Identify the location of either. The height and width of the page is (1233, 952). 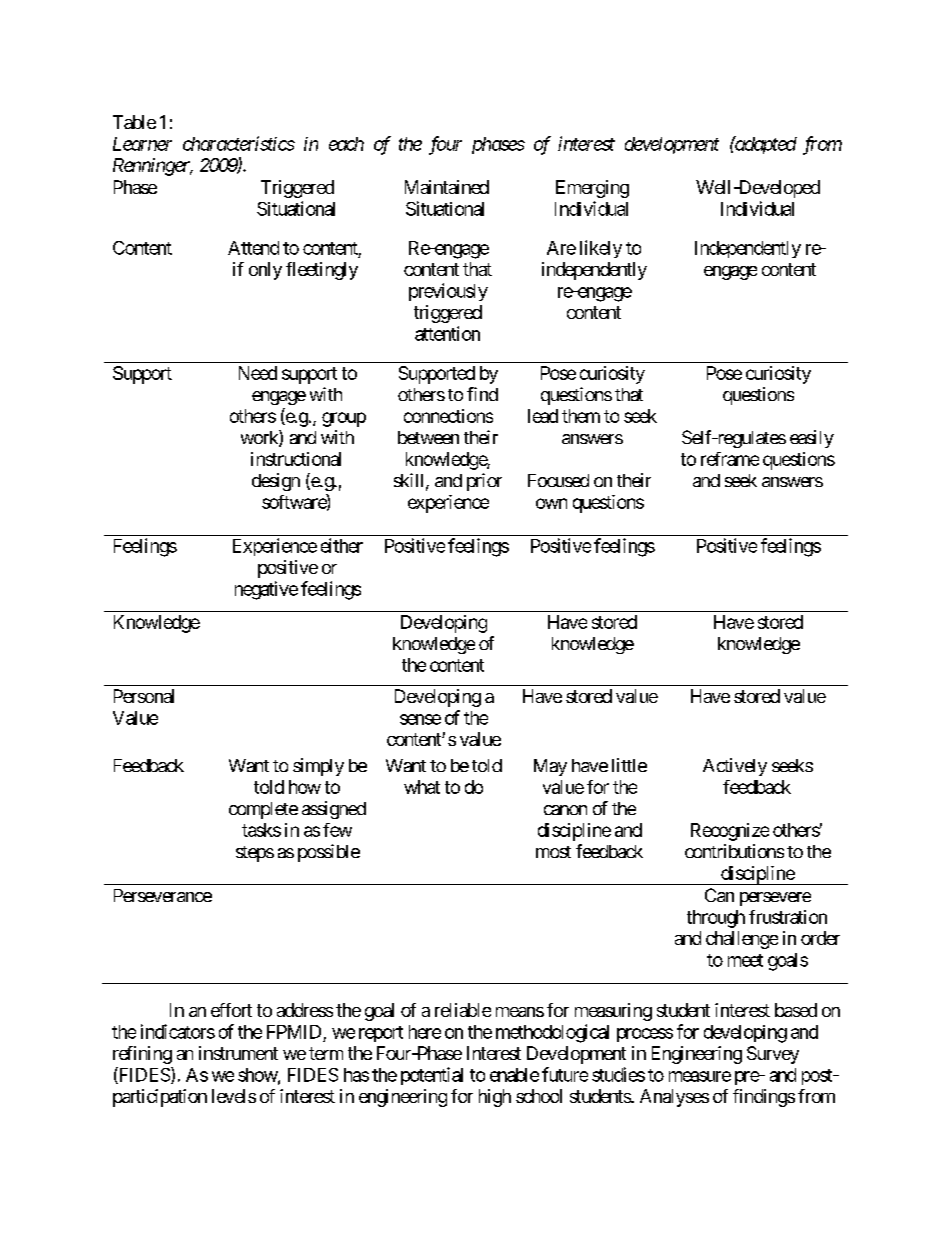
(342, 545).
